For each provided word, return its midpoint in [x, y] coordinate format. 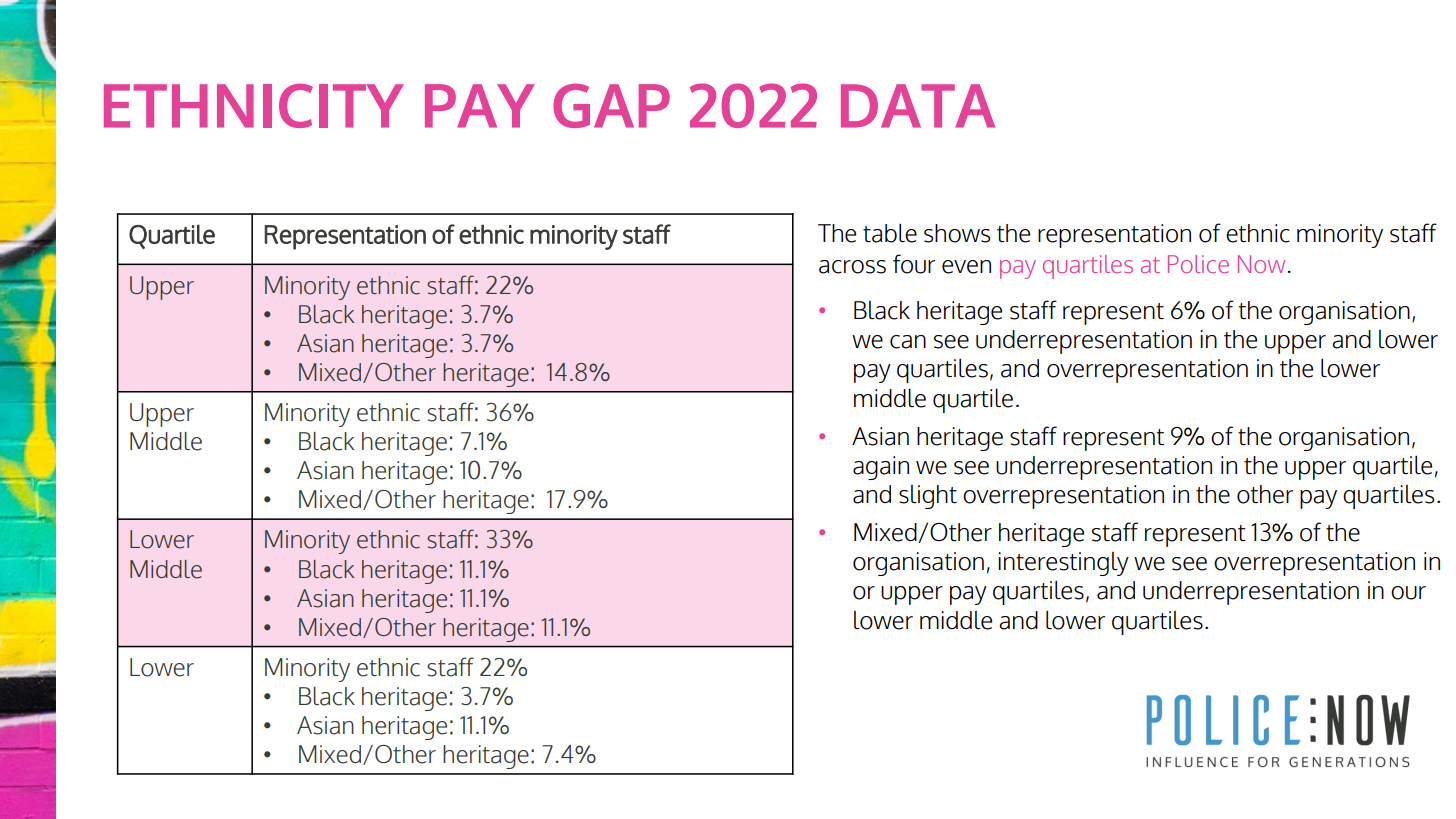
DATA [918, 106]
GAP [611, 106]
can [908, 342]
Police [1198, 264]
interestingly [1063, 564]
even [966, 267]
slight [928, 497]
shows [957, 233]
